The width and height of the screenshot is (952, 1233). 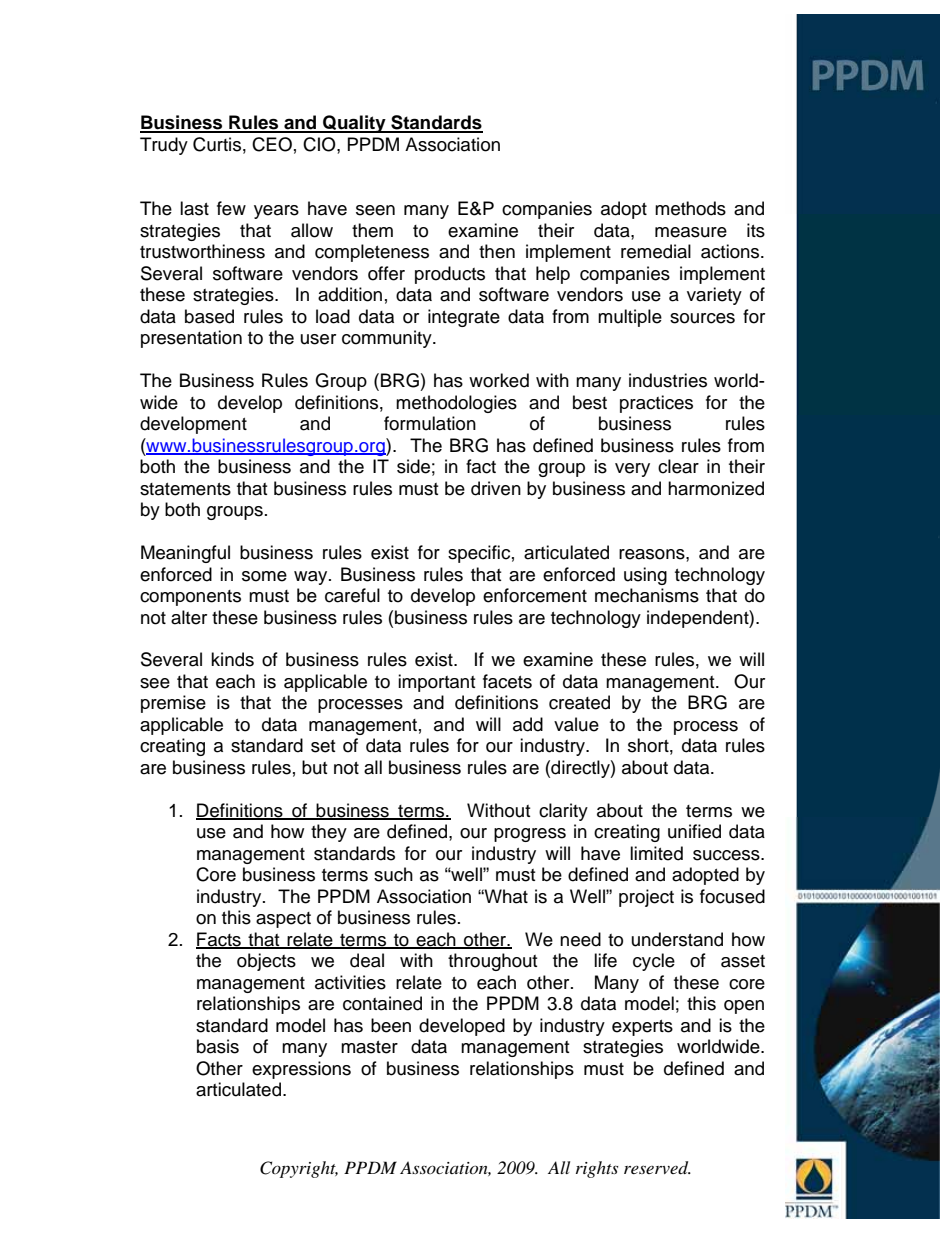 What do you see at coordinates (299, 1169) in the screenshot?
I see `Copyright` at bounding box center [299, 1169].
